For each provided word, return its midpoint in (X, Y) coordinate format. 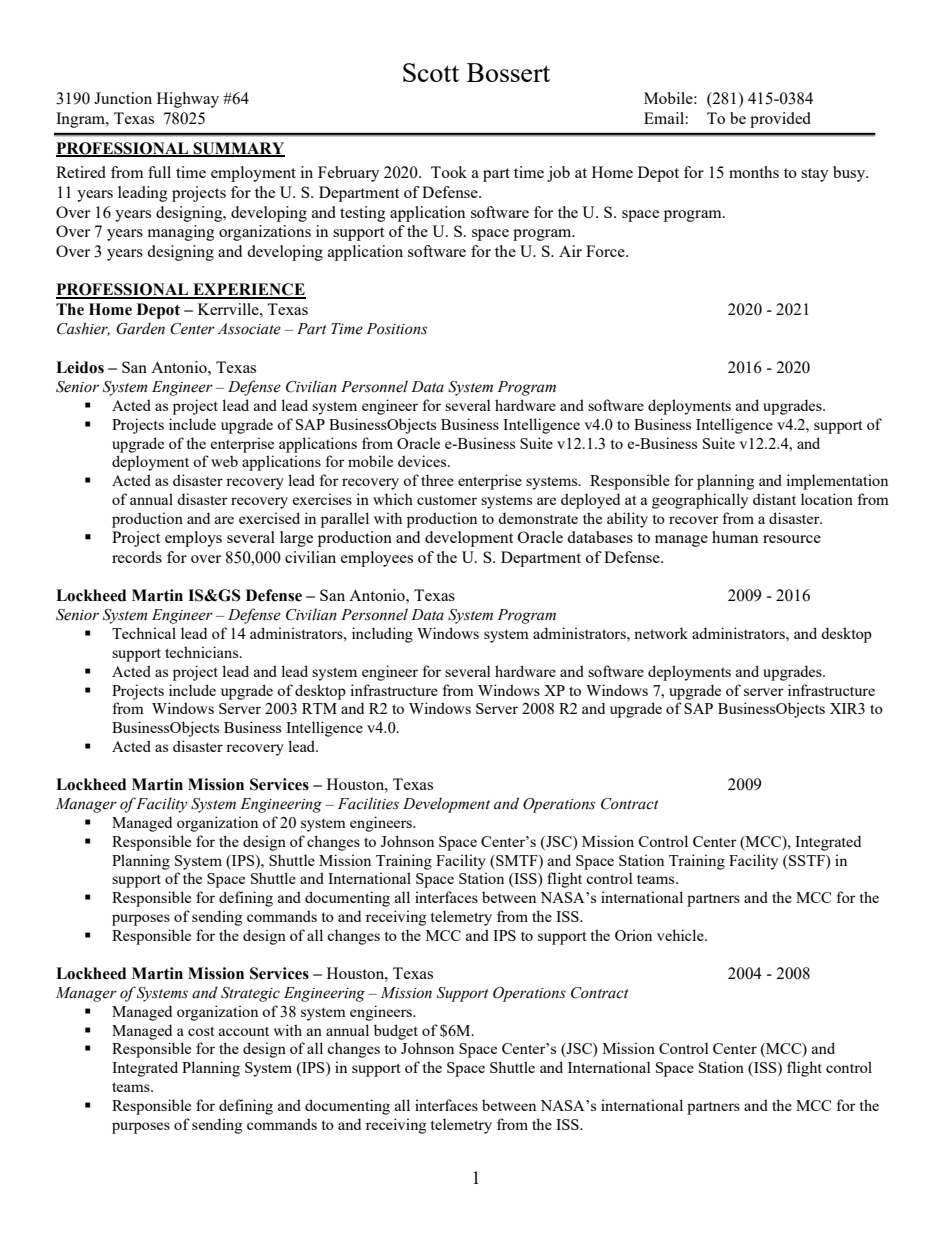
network (661, 633)
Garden (140, 328)
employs (193, 539)
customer (447, 500)
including (382, 635)
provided (780, 120)
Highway (188, 100)
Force (606, 251)
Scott (431, 72)
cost (201, 1031)
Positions (396, 329)
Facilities (368, 803)
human (735, 537)
